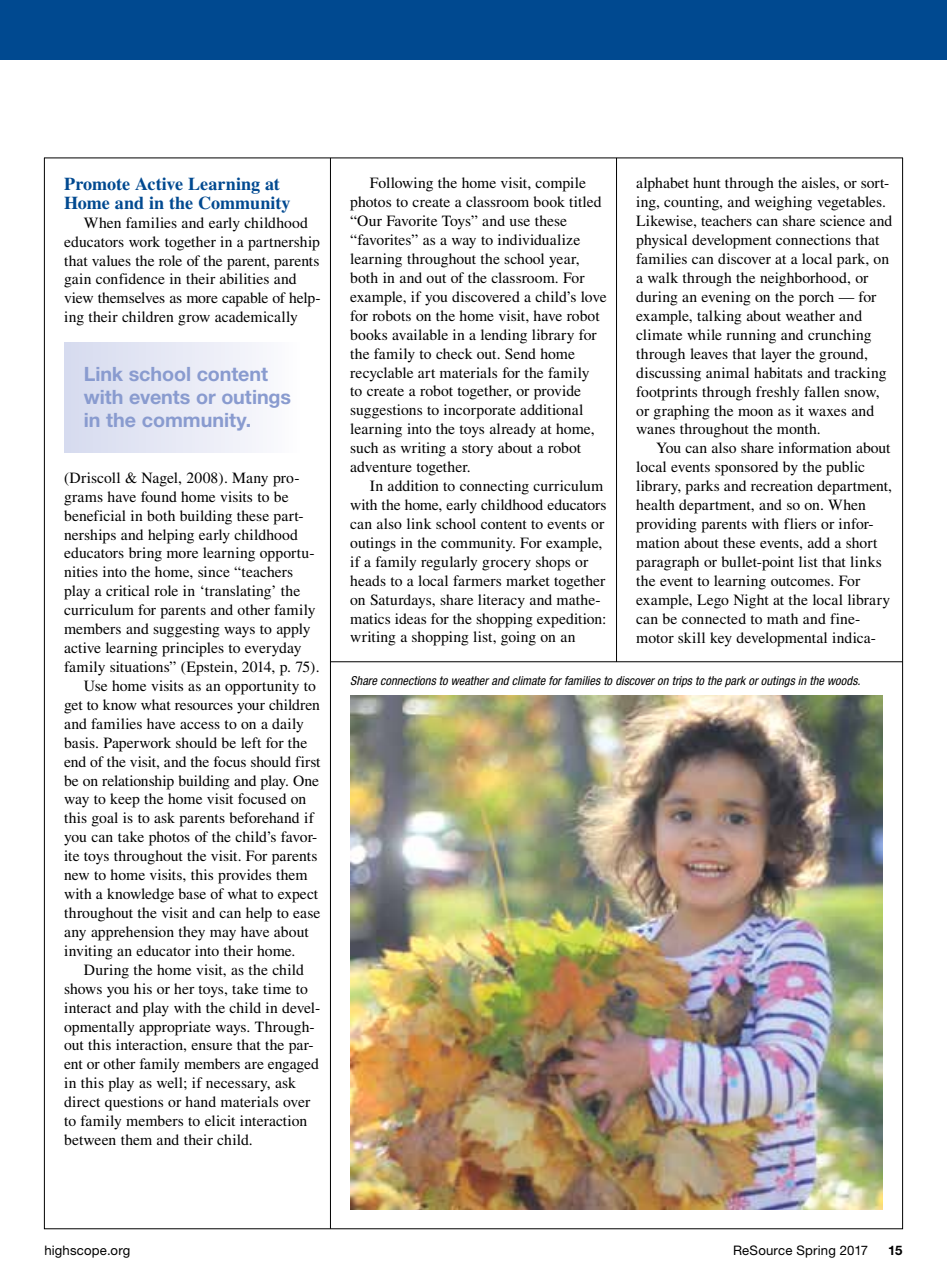  Describe the element at coordinates (783, 203) in the screenshot. I see `weighing` at that location.
